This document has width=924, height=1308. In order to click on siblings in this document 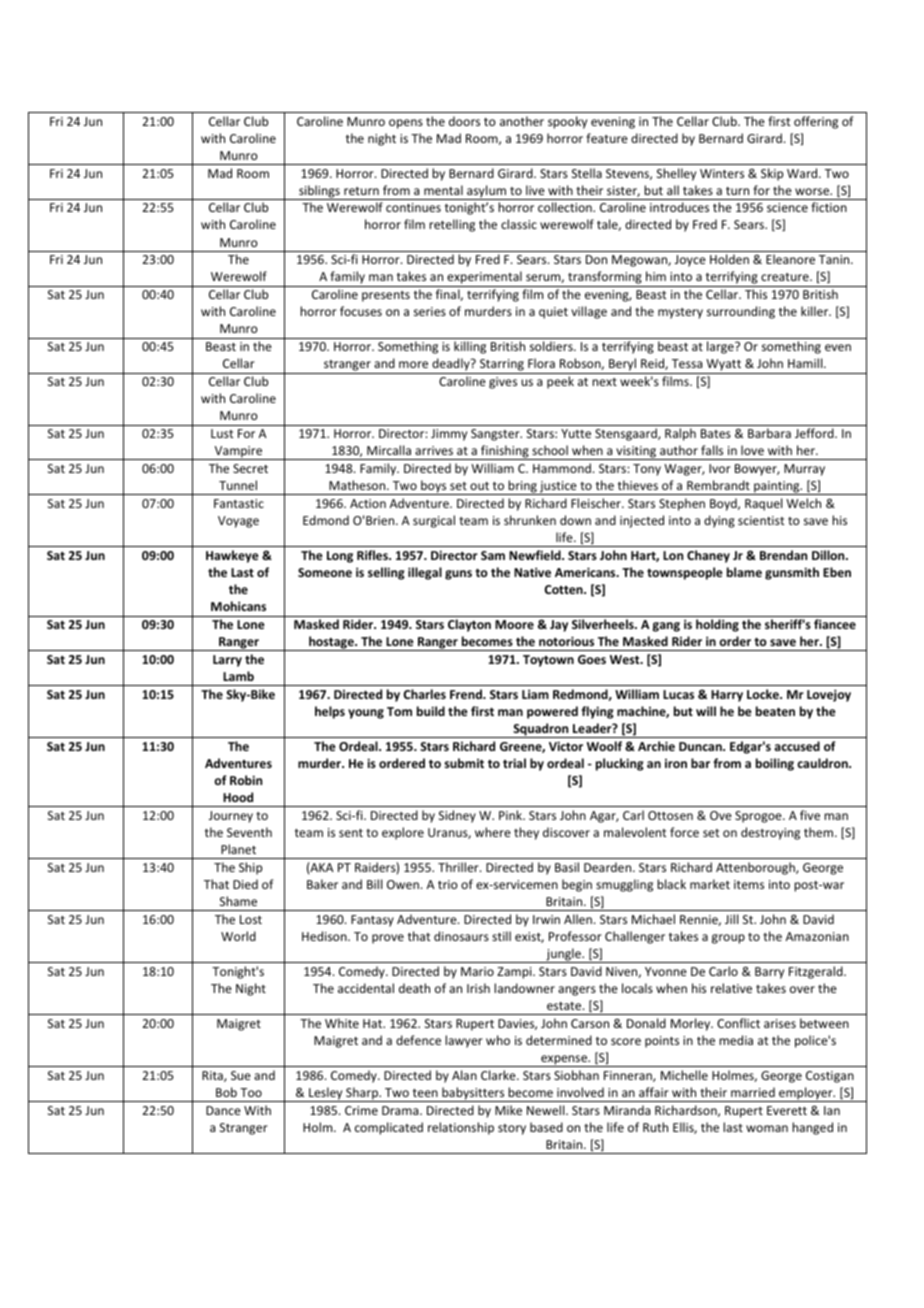, I will do `click(319, 192)`.
